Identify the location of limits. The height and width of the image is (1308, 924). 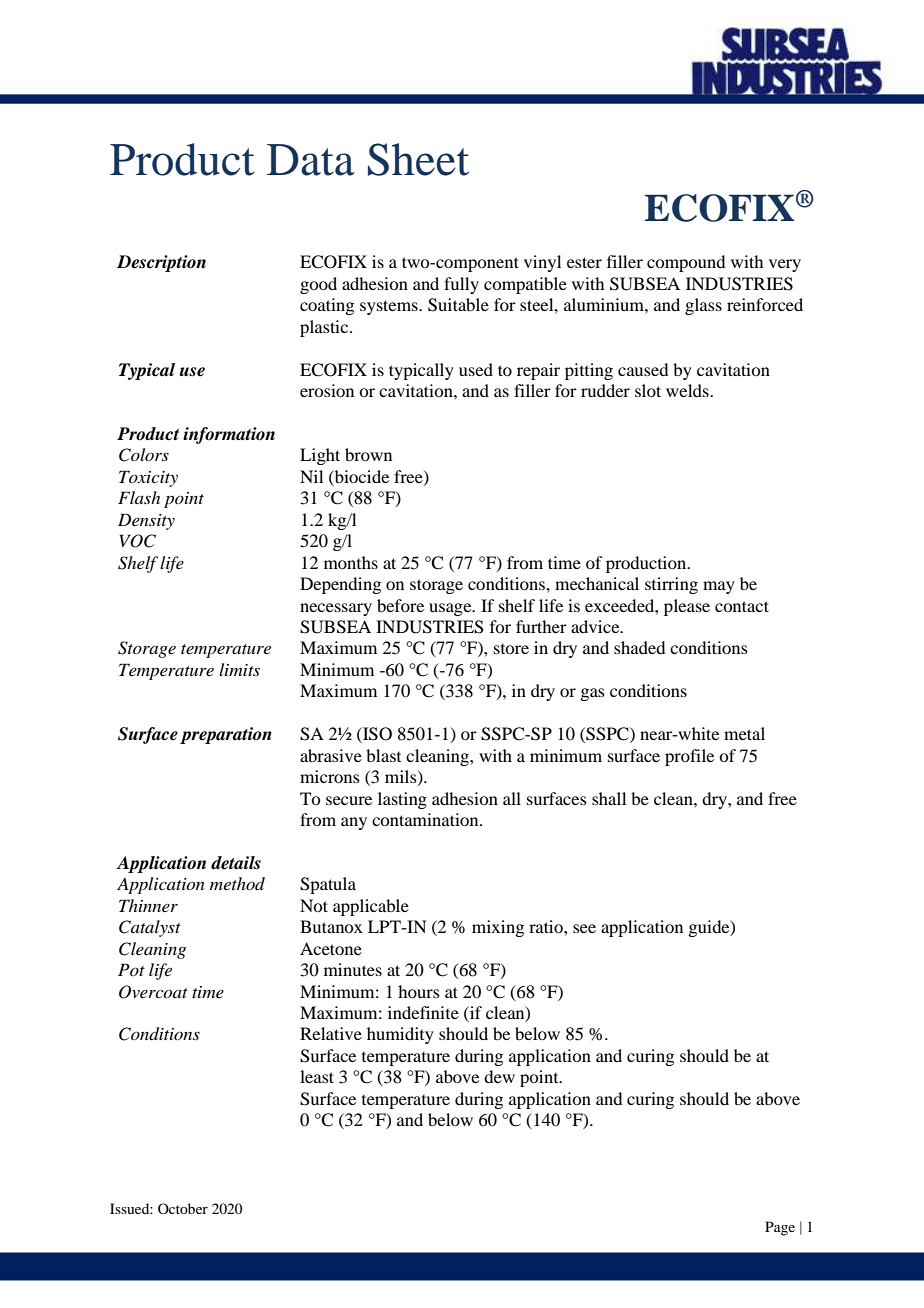
(239, 669).
